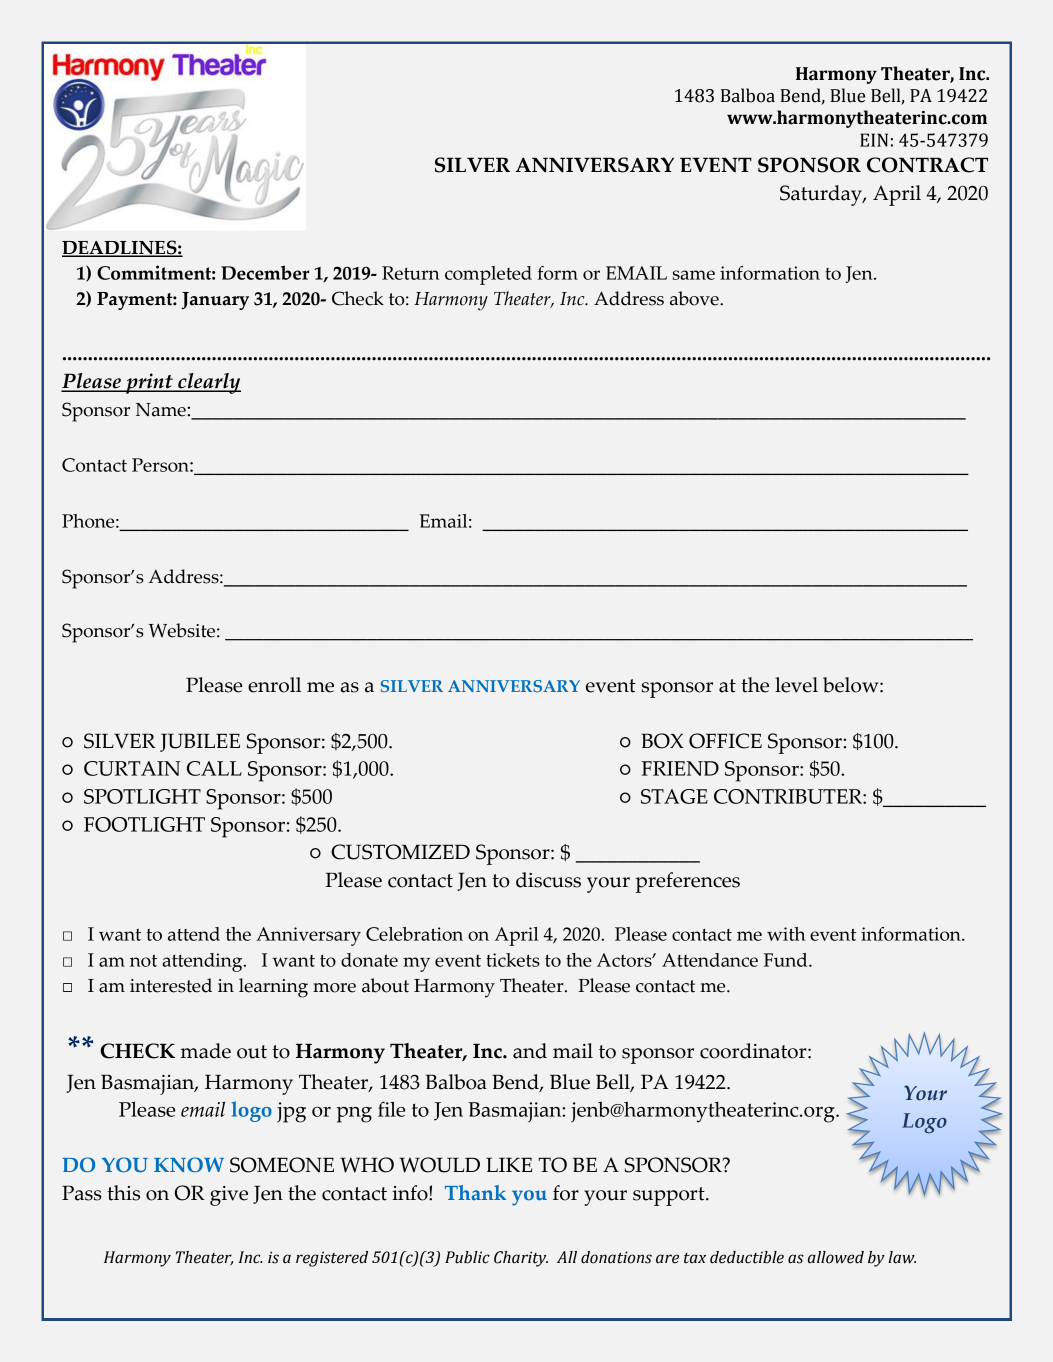 This screenshot has width=1053, height=1362. I want to click on discuss, so click(548, 880).
